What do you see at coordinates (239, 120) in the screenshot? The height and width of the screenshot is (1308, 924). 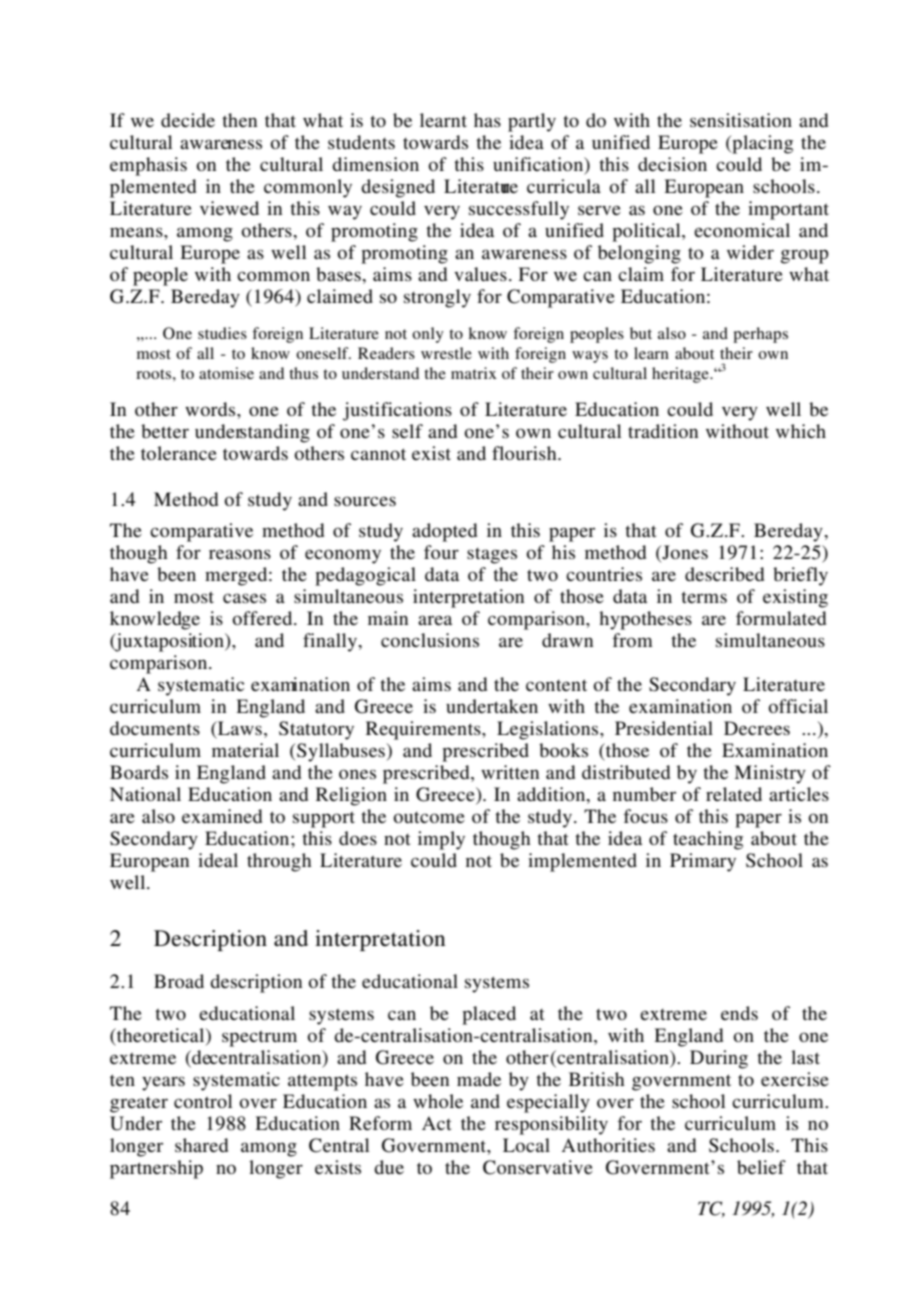 I see `then` at bounding box center [239, 120].
